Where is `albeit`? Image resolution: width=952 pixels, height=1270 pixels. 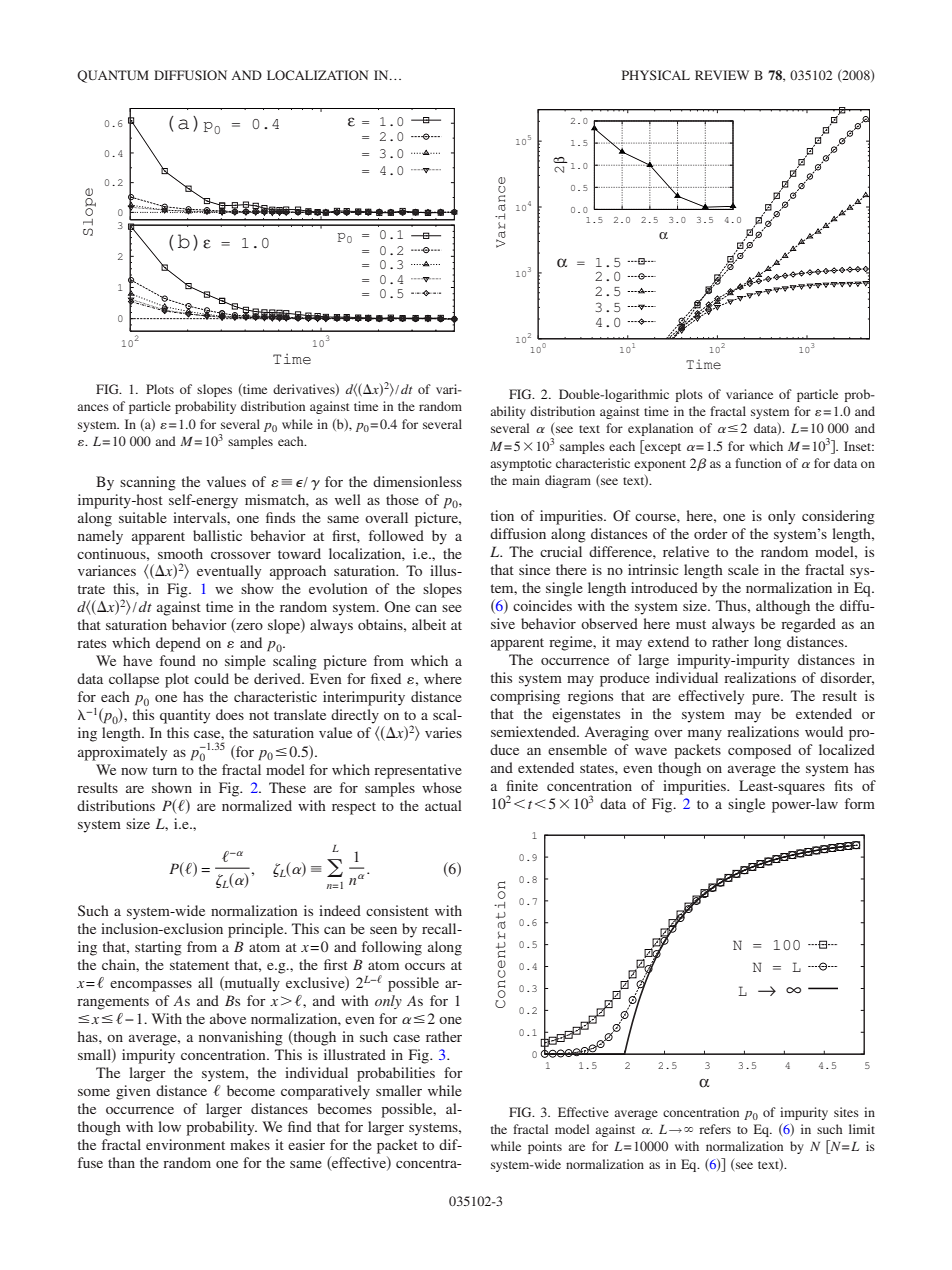 albeit is located at coordinates (429, 624).
